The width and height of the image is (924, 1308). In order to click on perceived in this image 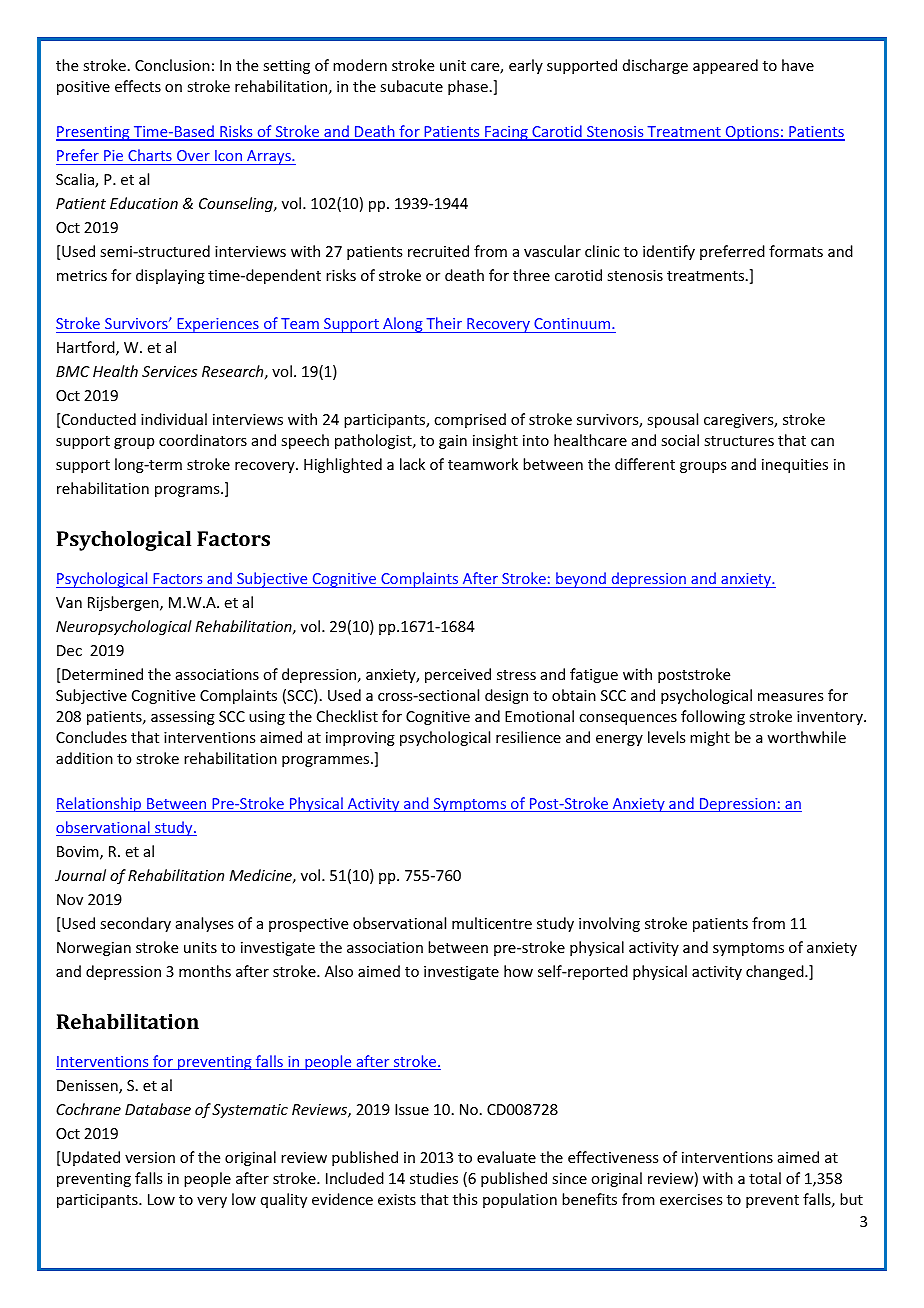, I will do `click(458, 675)`.
